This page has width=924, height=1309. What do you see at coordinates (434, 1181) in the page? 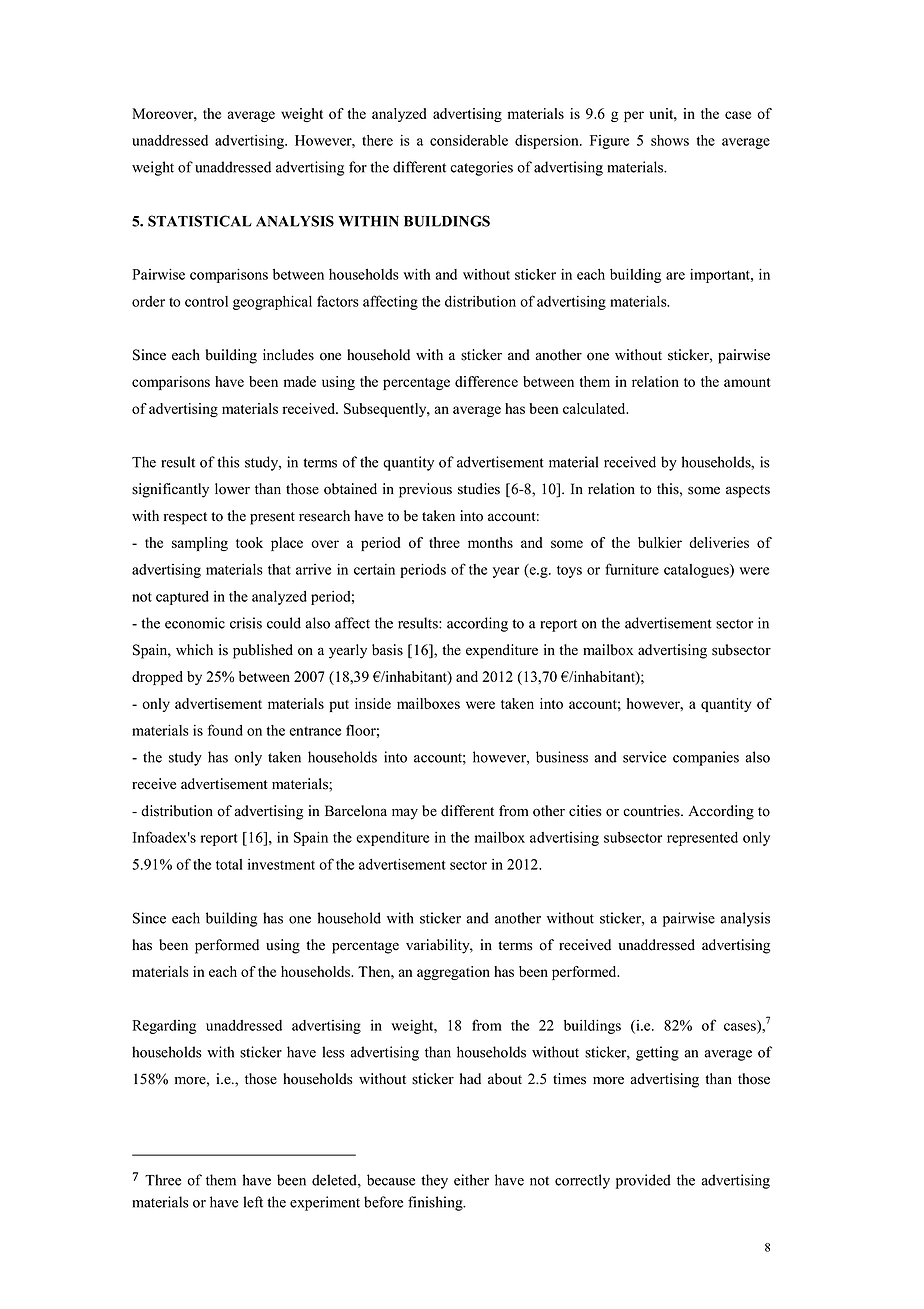
I see `they` at bounding box center [434, 1181].
